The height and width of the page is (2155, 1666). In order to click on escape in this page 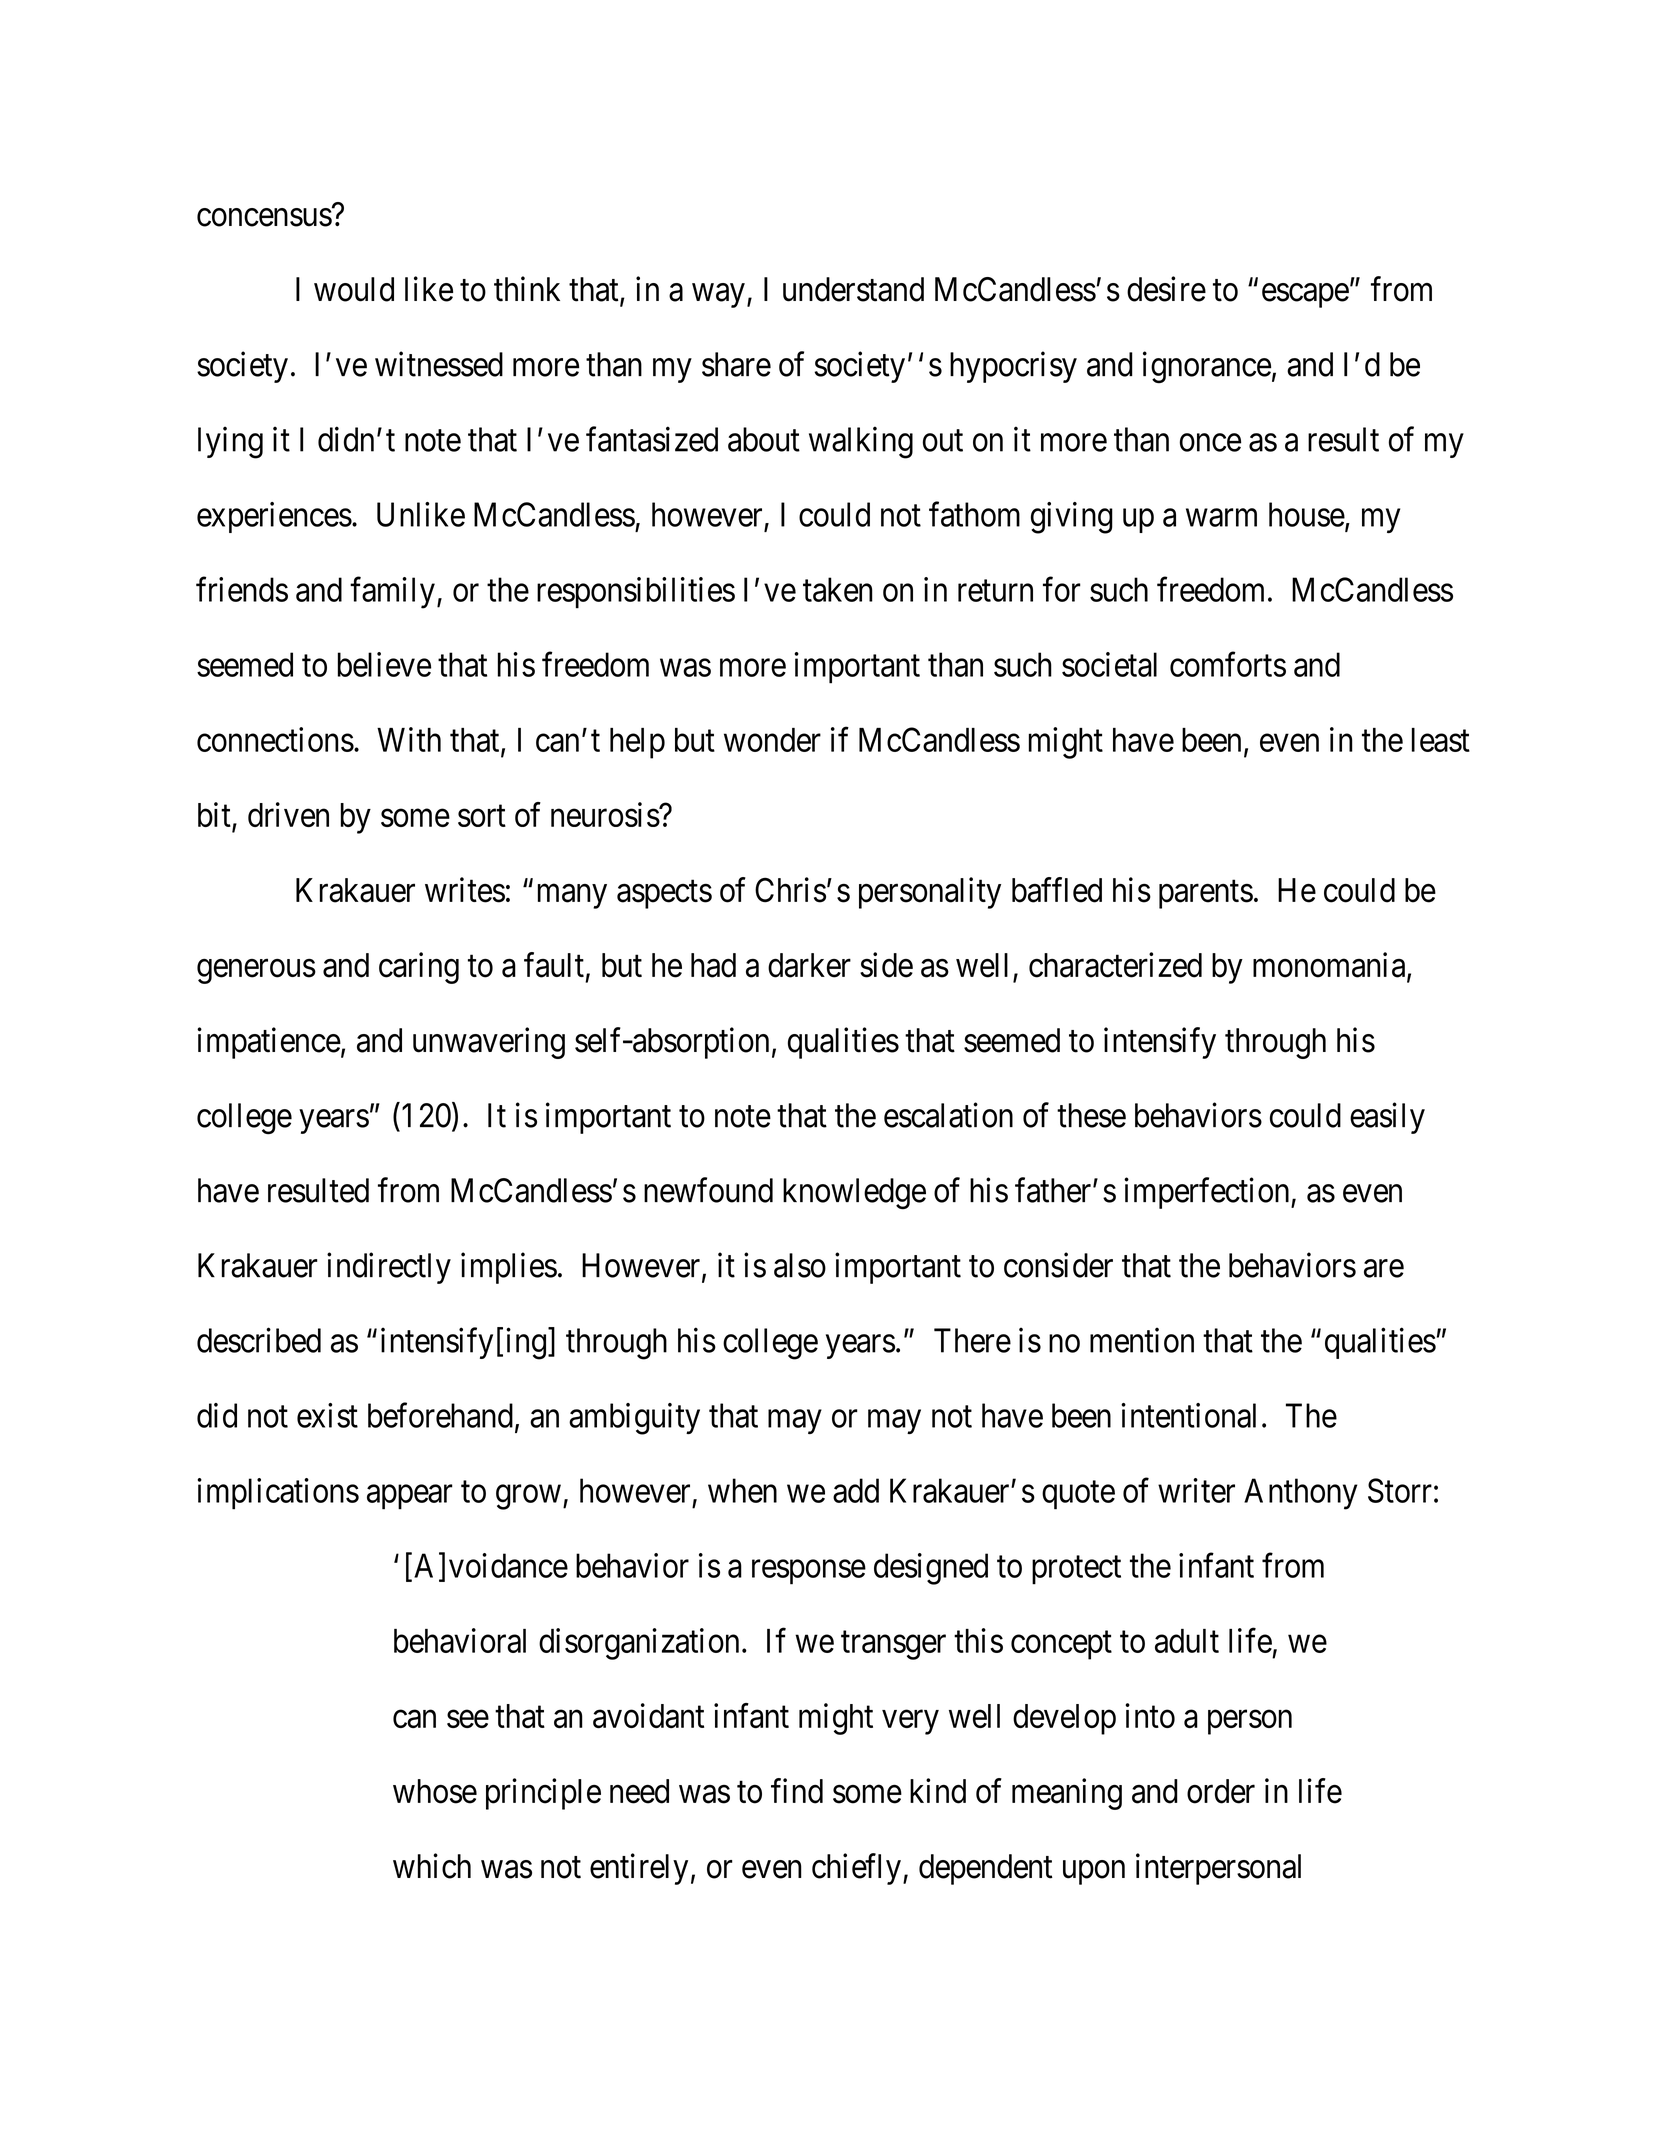, I will do `click(1305, 296)`.
